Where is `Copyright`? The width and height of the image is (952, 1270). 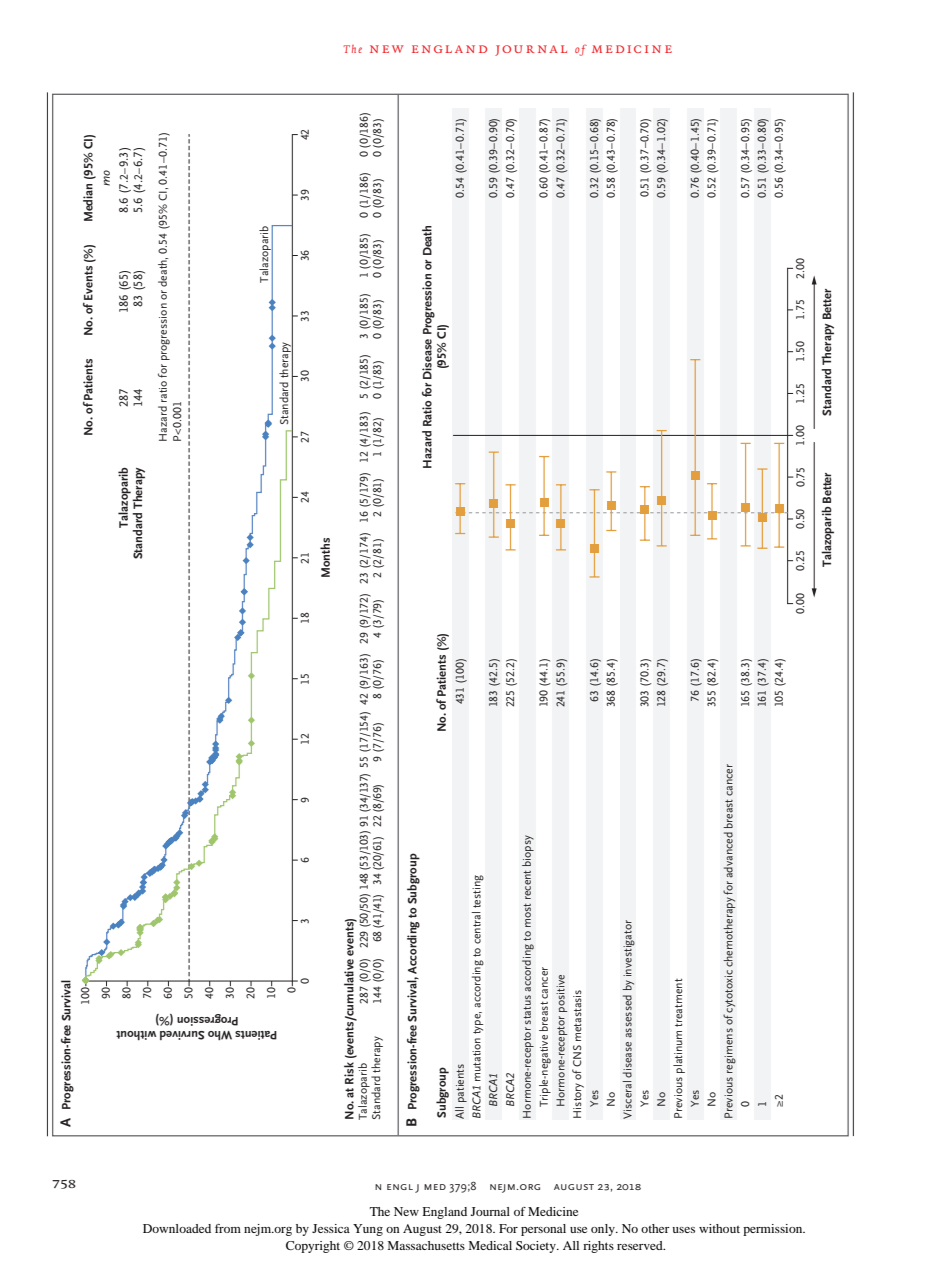 Copyright is located at coordinates (313, 1247).
